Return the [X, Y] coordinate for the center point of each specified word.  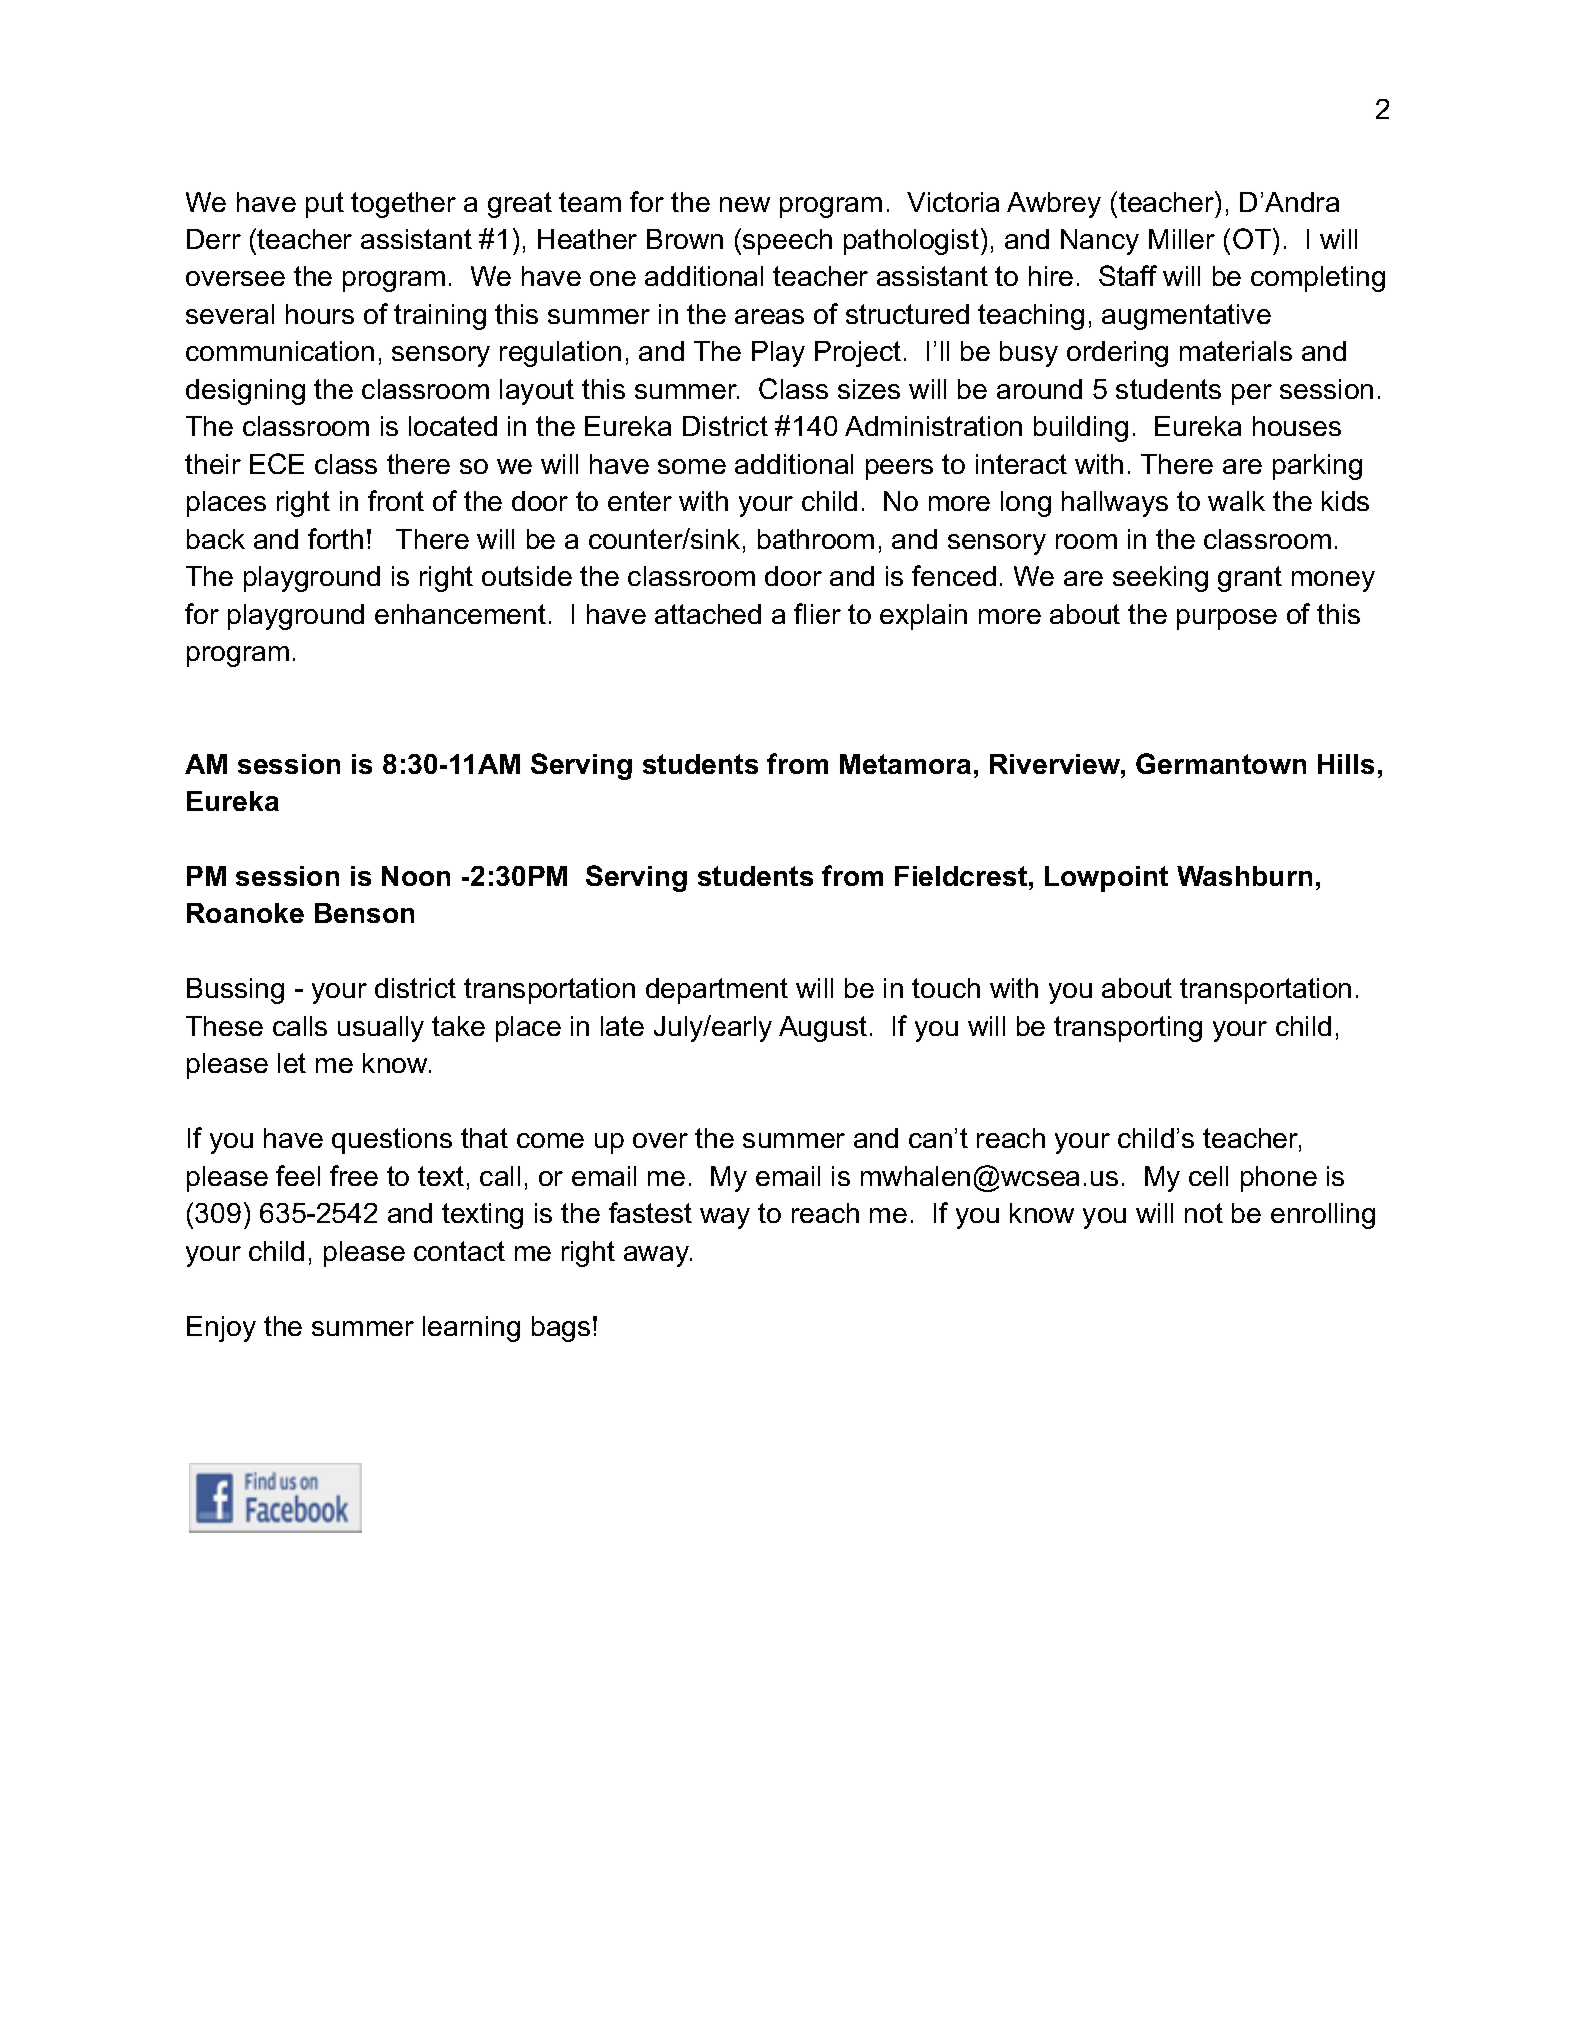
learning [471, 1329]
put [325, 205]
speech [787, 242]
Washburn [1244, 876]
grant [1250, 579]
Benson [364, 913]
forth [335, 538]
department [717, 991]
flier [817, 613]
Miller [1182, 239]
